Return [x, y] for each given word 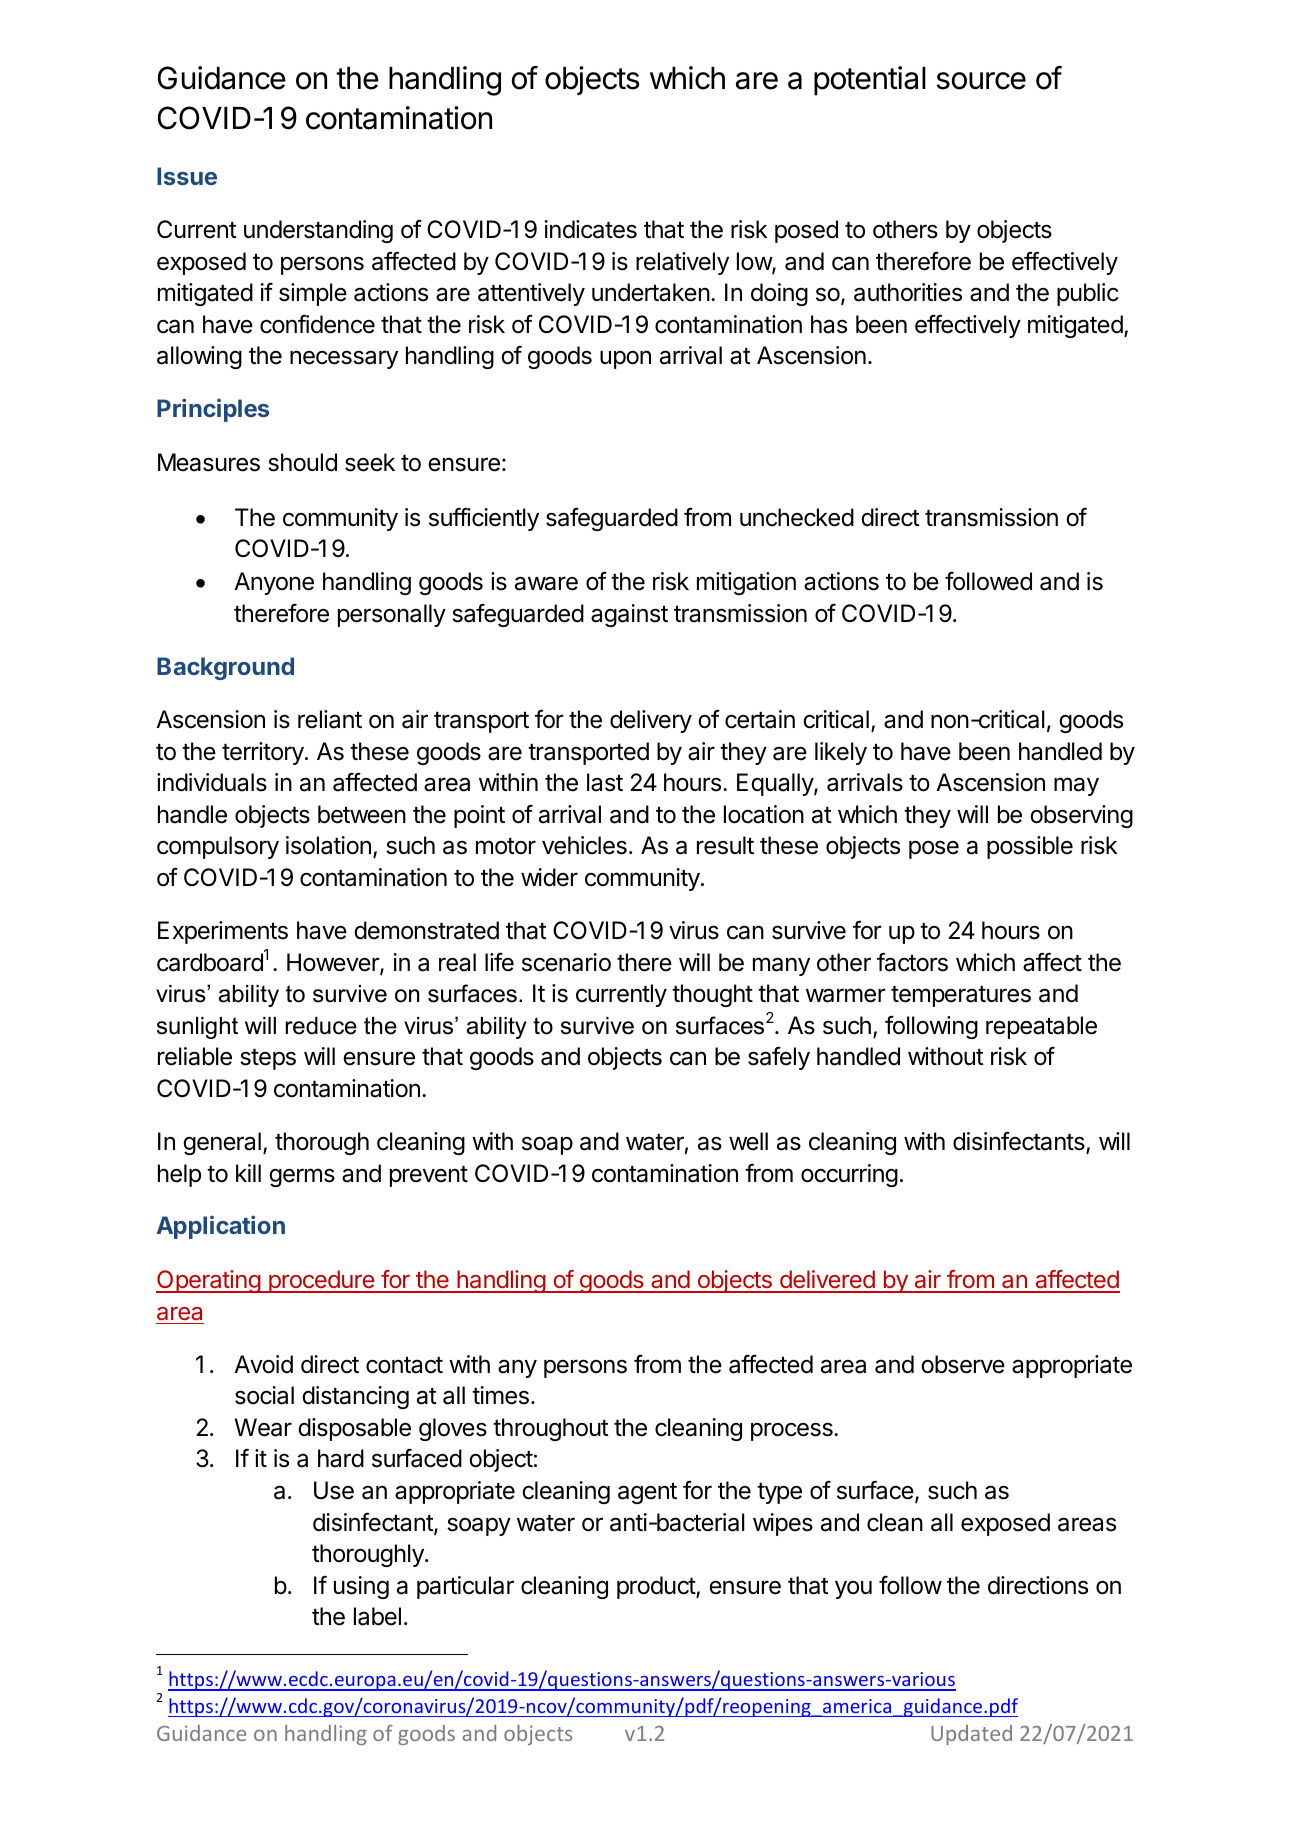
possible [1030, 847]
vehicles [584, 845]
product [657, 1587]
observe [963, 1364]
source [981, 81]
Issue [187, 176]
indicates [591, 229]
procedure [322, 1281]
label [377, 1616]
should [302, 462]
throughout [551, 1429]
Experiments [223, 932]
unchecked [797, 517]
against [629, 615]
